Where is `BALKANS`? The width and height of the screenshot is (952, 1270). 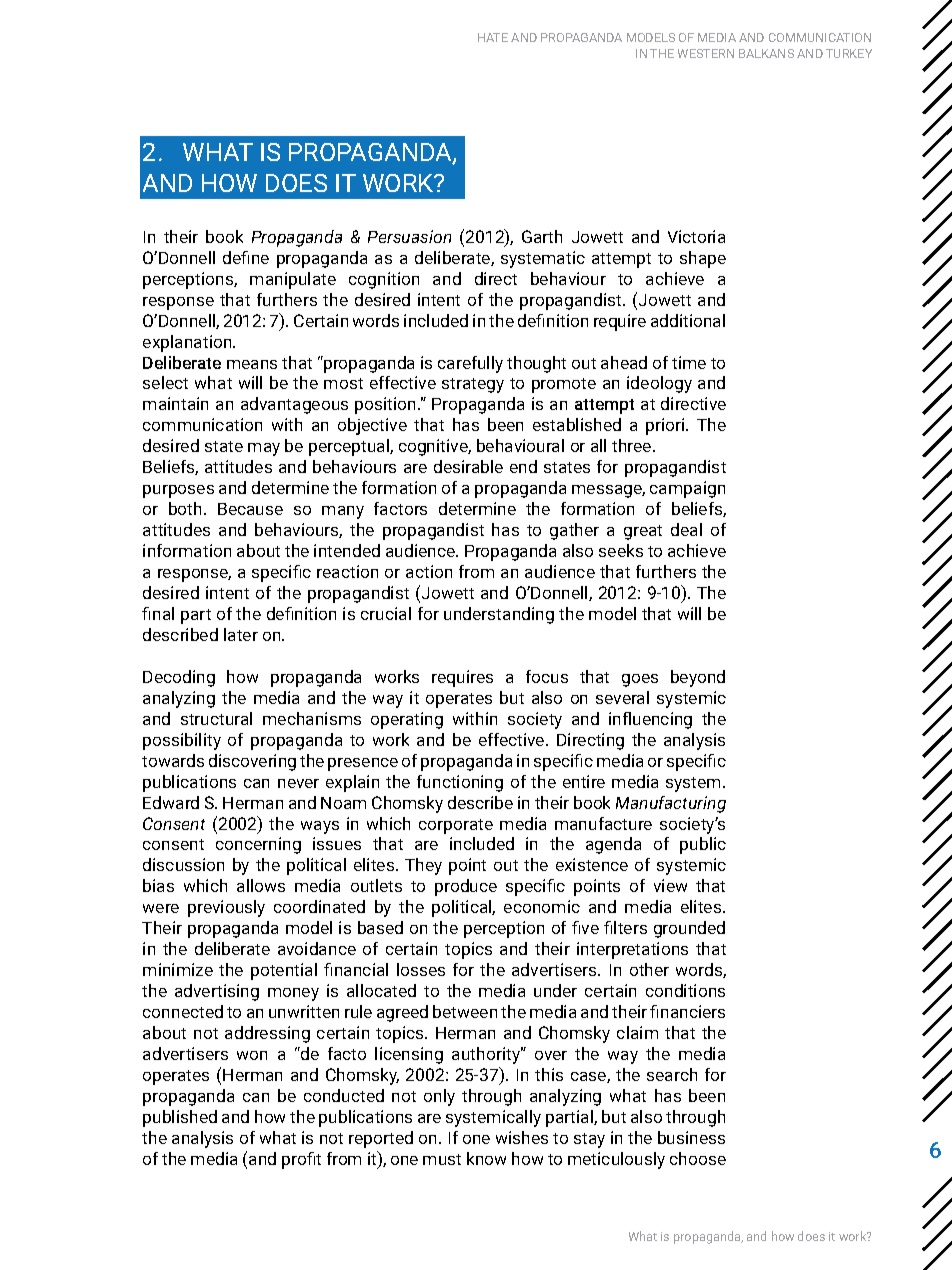
BALKANS is located at coordinates (766, 53).
